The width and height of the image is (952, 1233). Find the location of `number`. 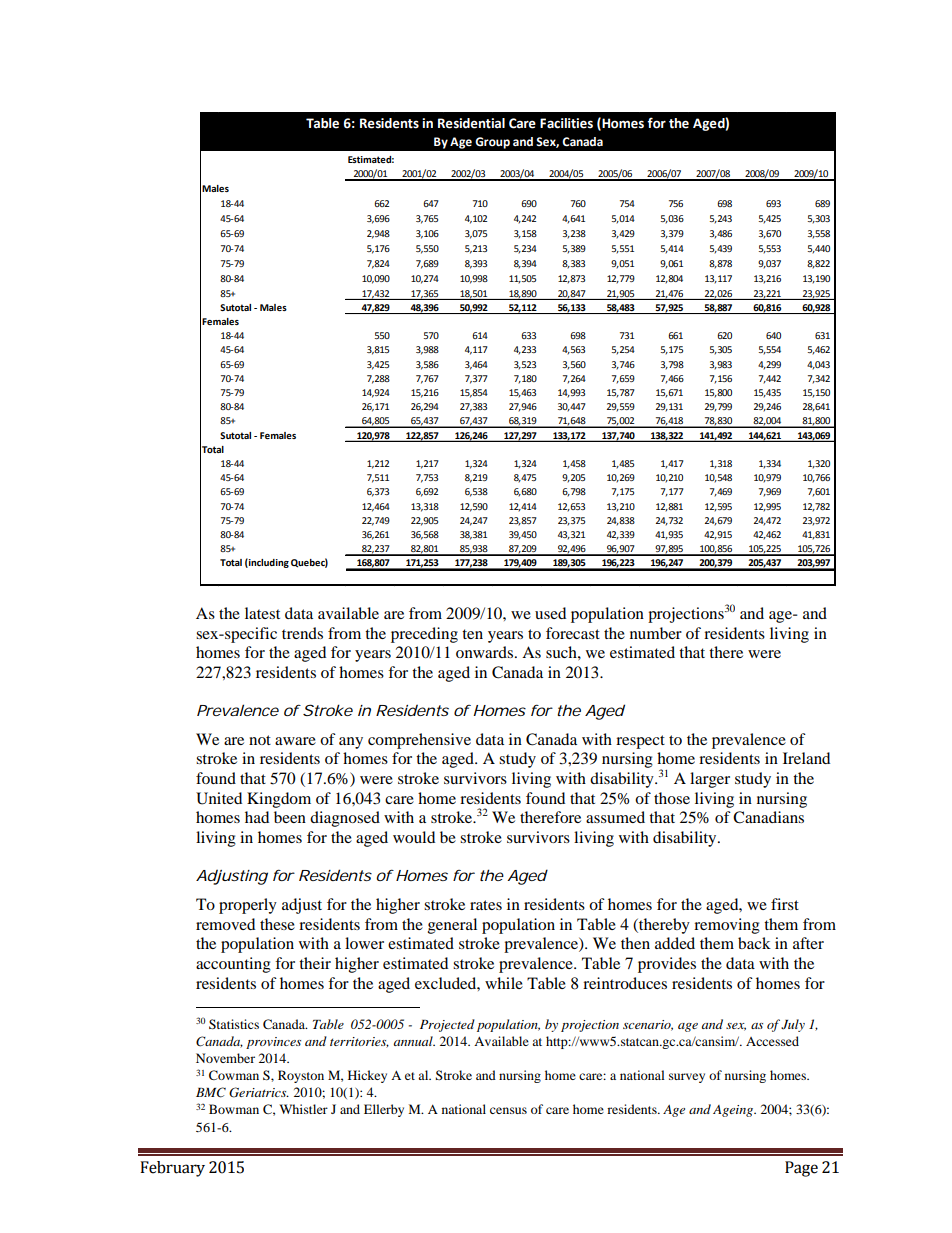

number is located at coordinates (656, 633).
